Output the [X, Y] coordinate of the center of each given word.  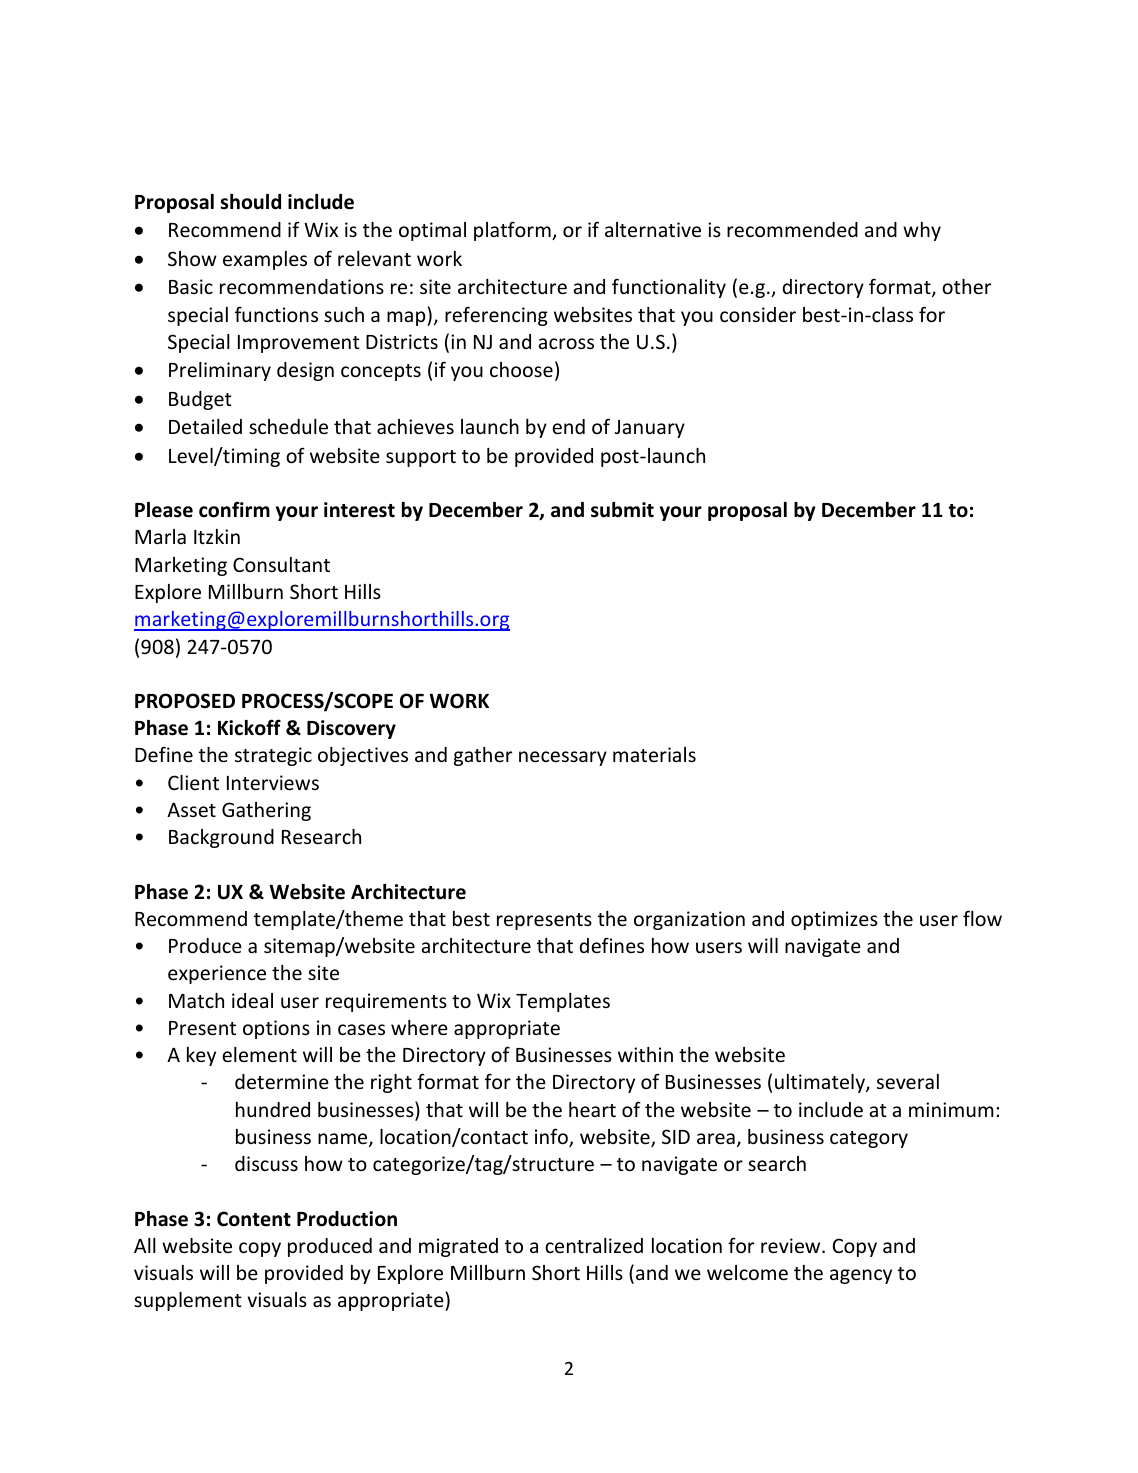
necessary [563, 758]
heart [592, 1109]
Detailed [205, 426]
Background [221, 838]
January [650, 429]
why [922, 231]
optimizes [834, 920]
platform [513, 231]
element [259, 1054]
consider [758, 314]
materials [654, 754]
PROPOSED [185, 701]
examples [265, 260]
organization [689, 920]
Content [254, 1219]
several [908, 1081]
